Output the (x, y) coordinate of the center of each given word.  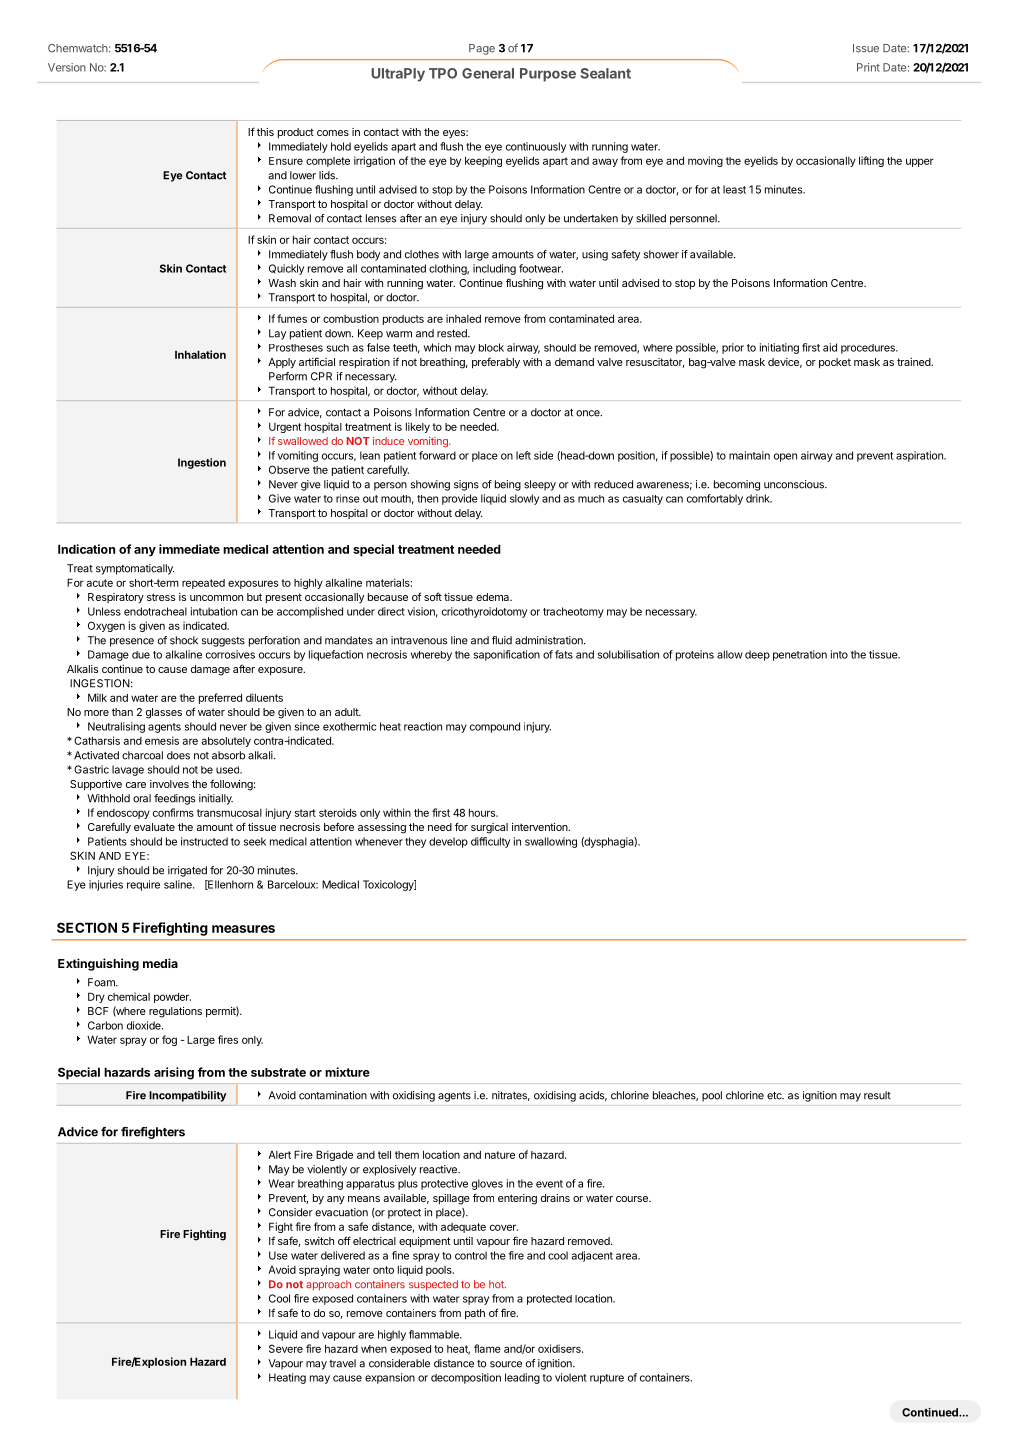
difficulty (490, 842)
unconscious (795, 484)
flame (487, 1348)
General (488, 73)
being (508, 485)
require (143, 885)
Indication (86, 549)
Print (868, 67)
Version (67, 67)
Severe (286, 1348)
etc (775, 1096)
